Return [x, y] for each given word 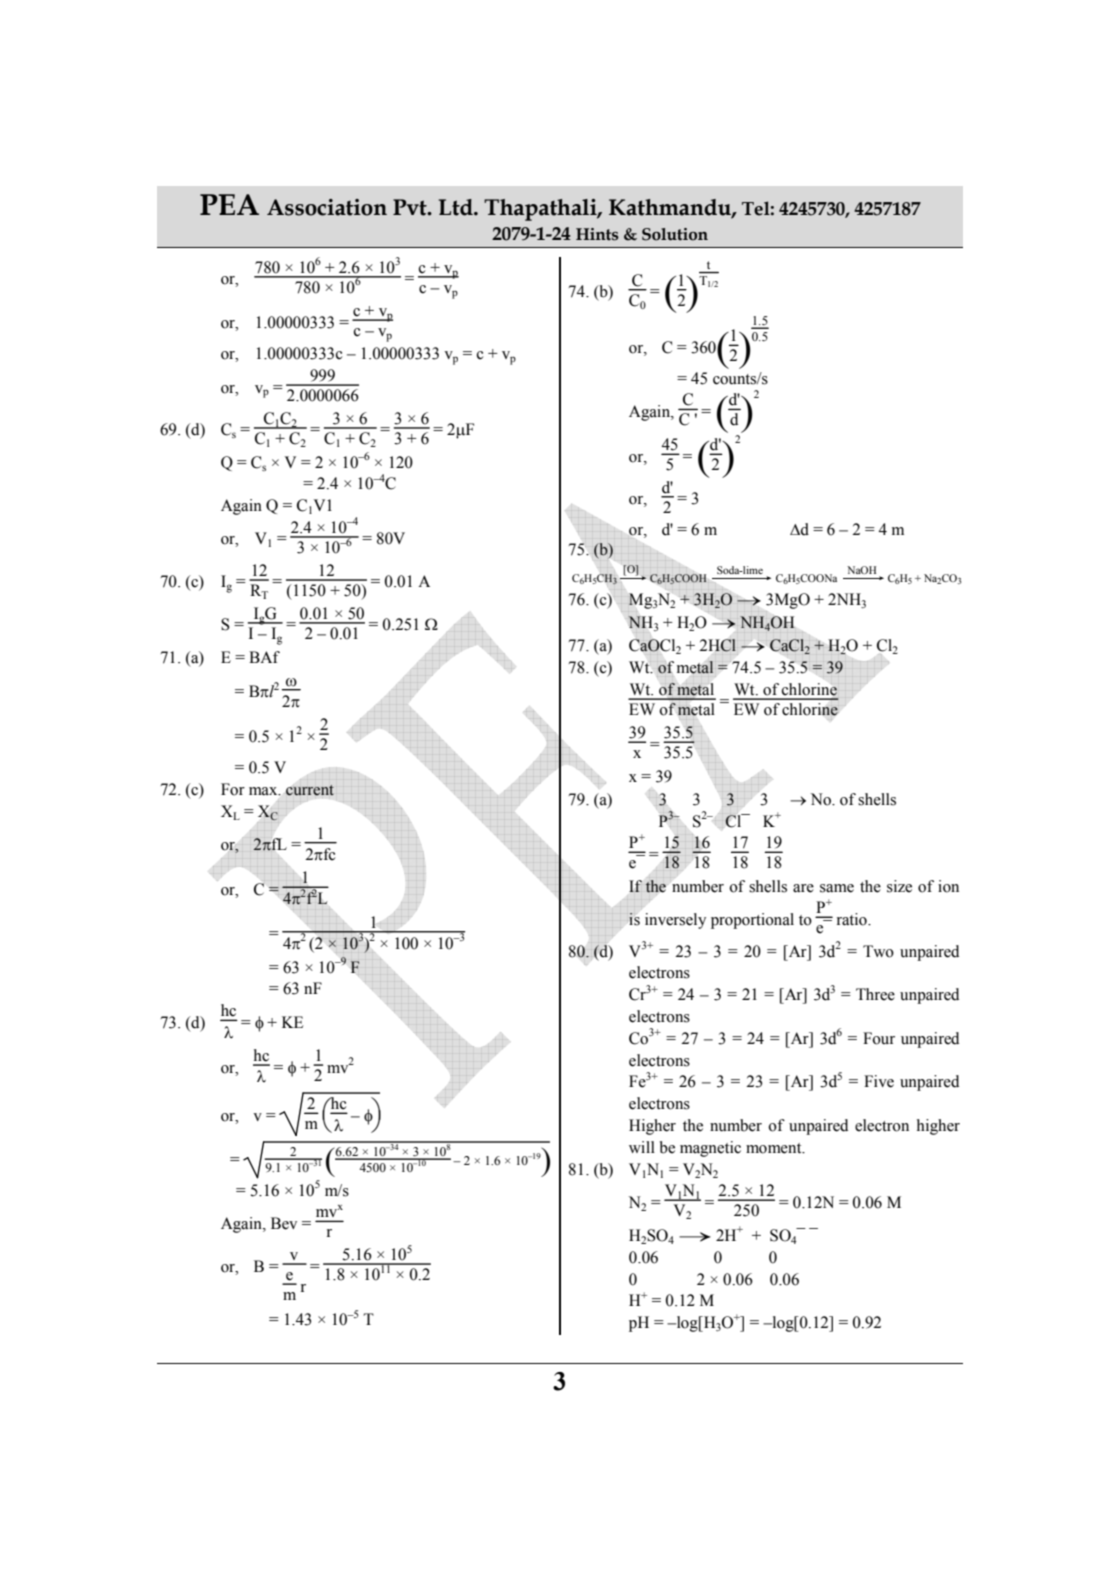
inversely [675, 921]
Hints [597, 234]
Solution [675, 234]
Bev [284, 1223]
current [310, 790]
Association [327, 207]
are [803, 888]
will [642, 1147]
